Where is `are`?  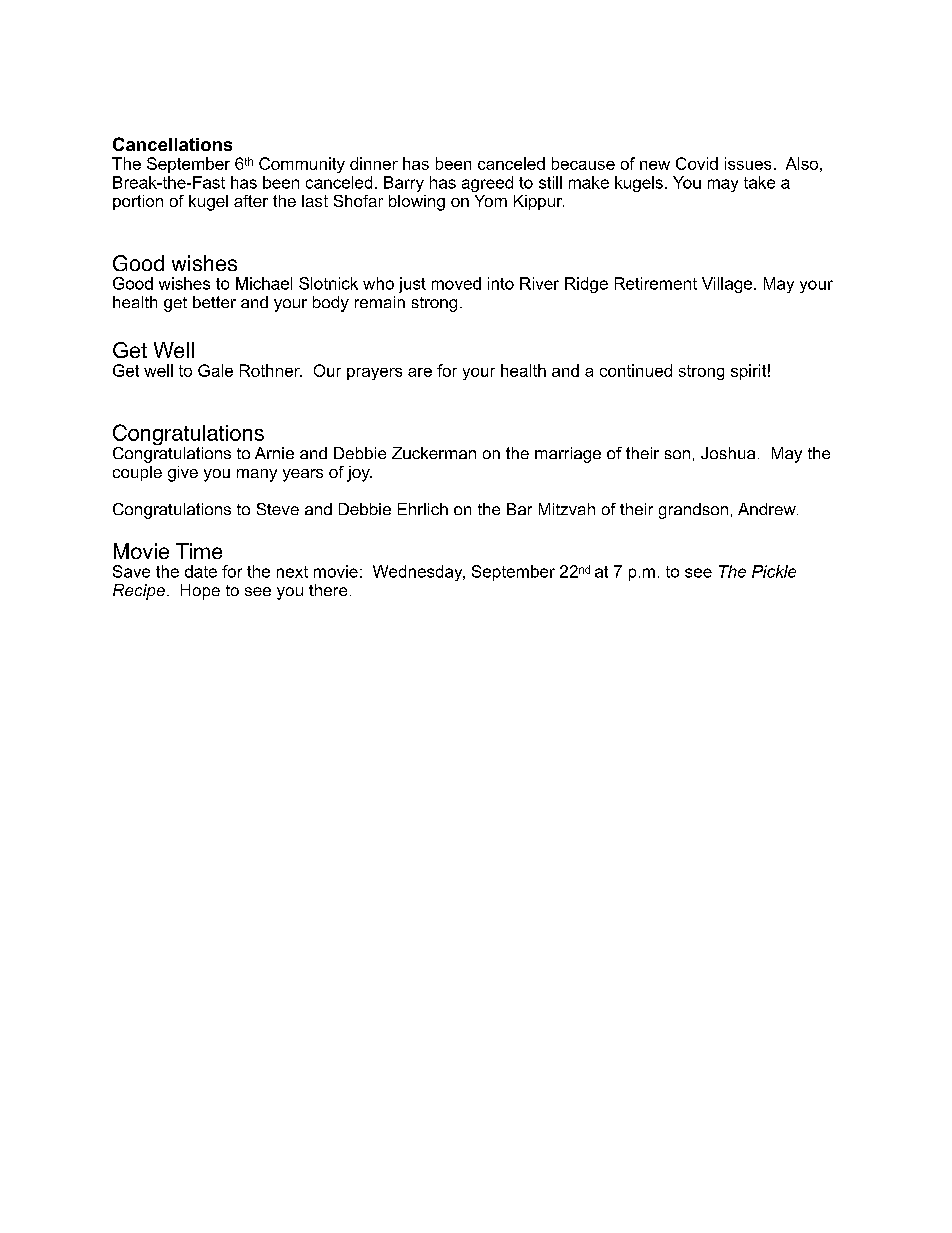
are is located at coordinates (420, 372).
